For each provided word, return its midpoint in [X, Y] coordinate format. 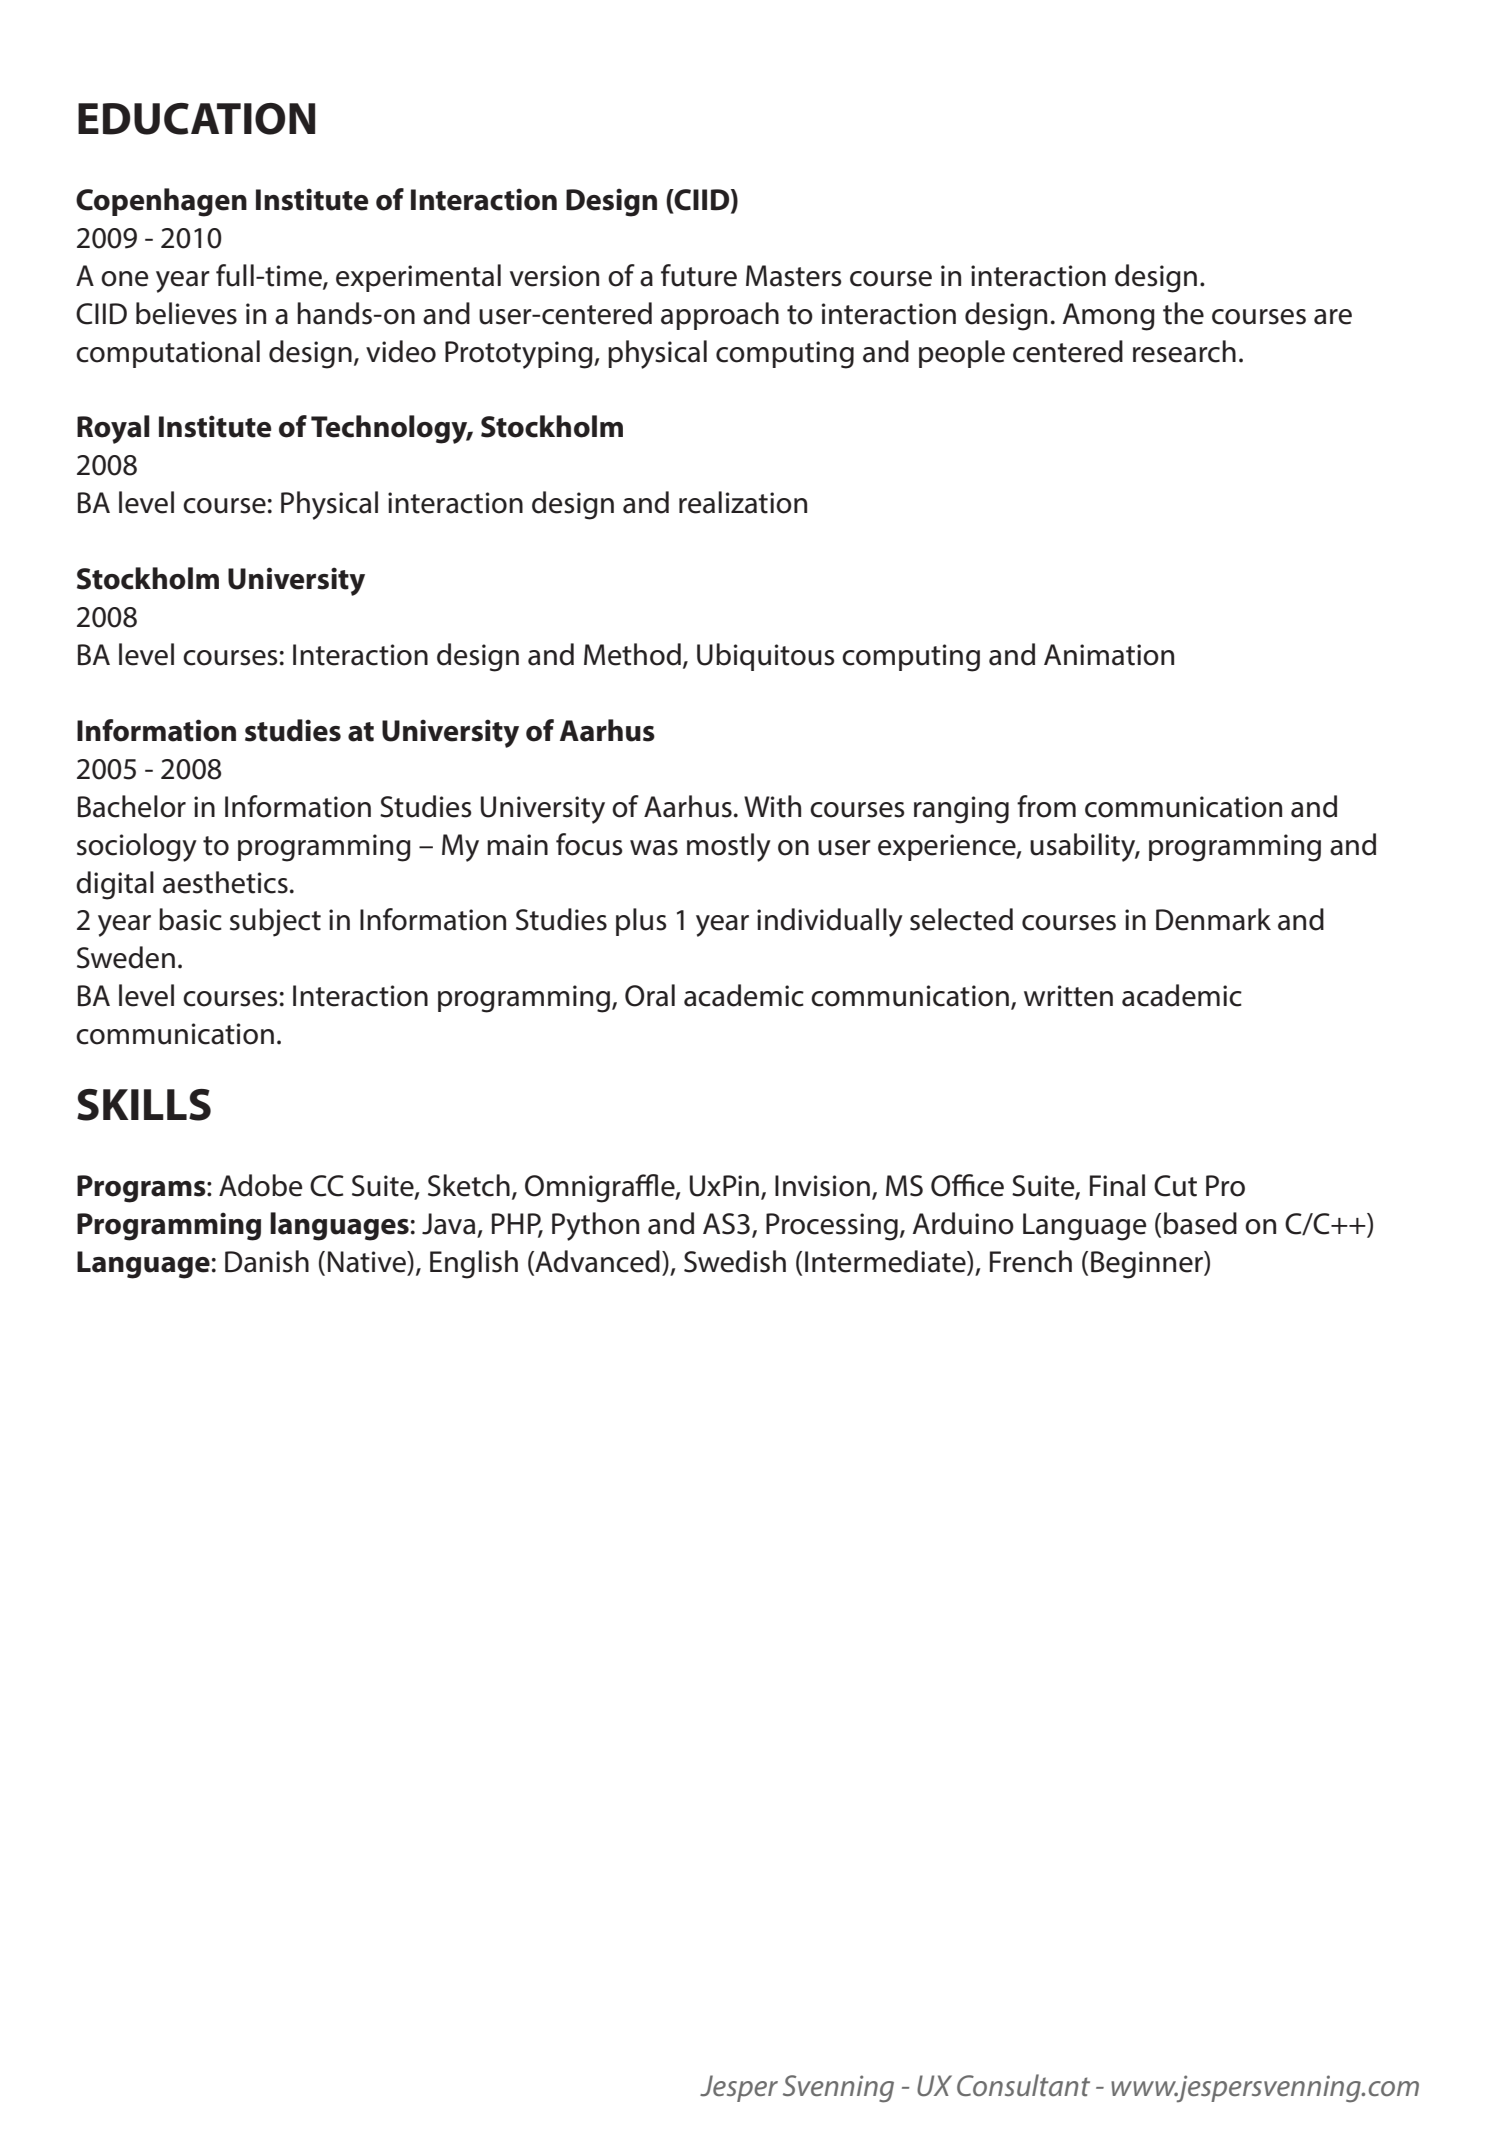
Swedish [735, 1261]
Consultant [1023, 2085]
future [699, 275]
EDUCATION [196, 119]
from [1046, 806]
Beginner [1148, 1265]
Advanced [596, 1262]
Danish [267, 1261]
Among [1109, 317]
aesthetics [225, 882]
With [772, 806]
